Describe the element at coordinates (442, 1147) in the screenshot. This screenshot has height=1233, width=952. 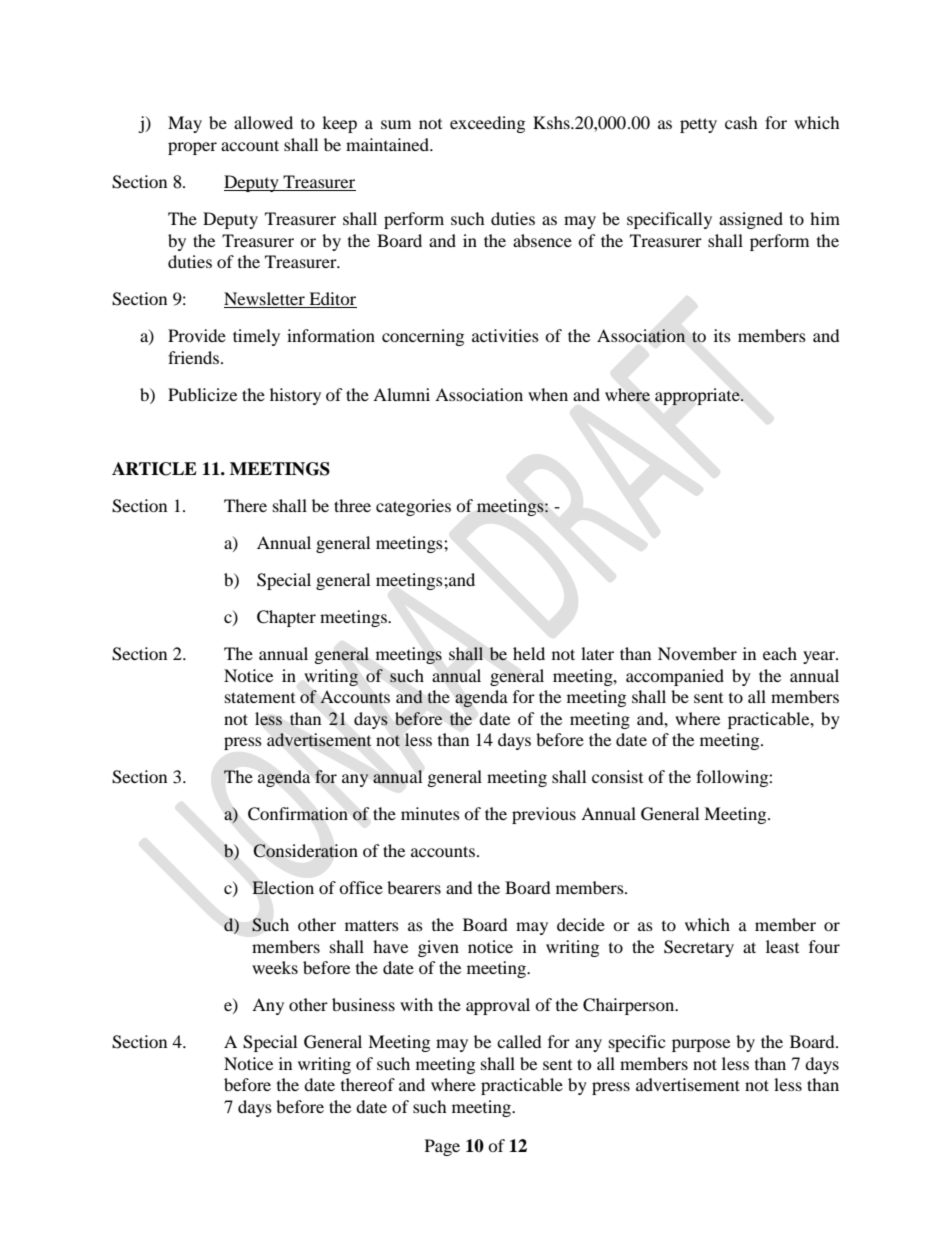
I see `Page` at that location.
